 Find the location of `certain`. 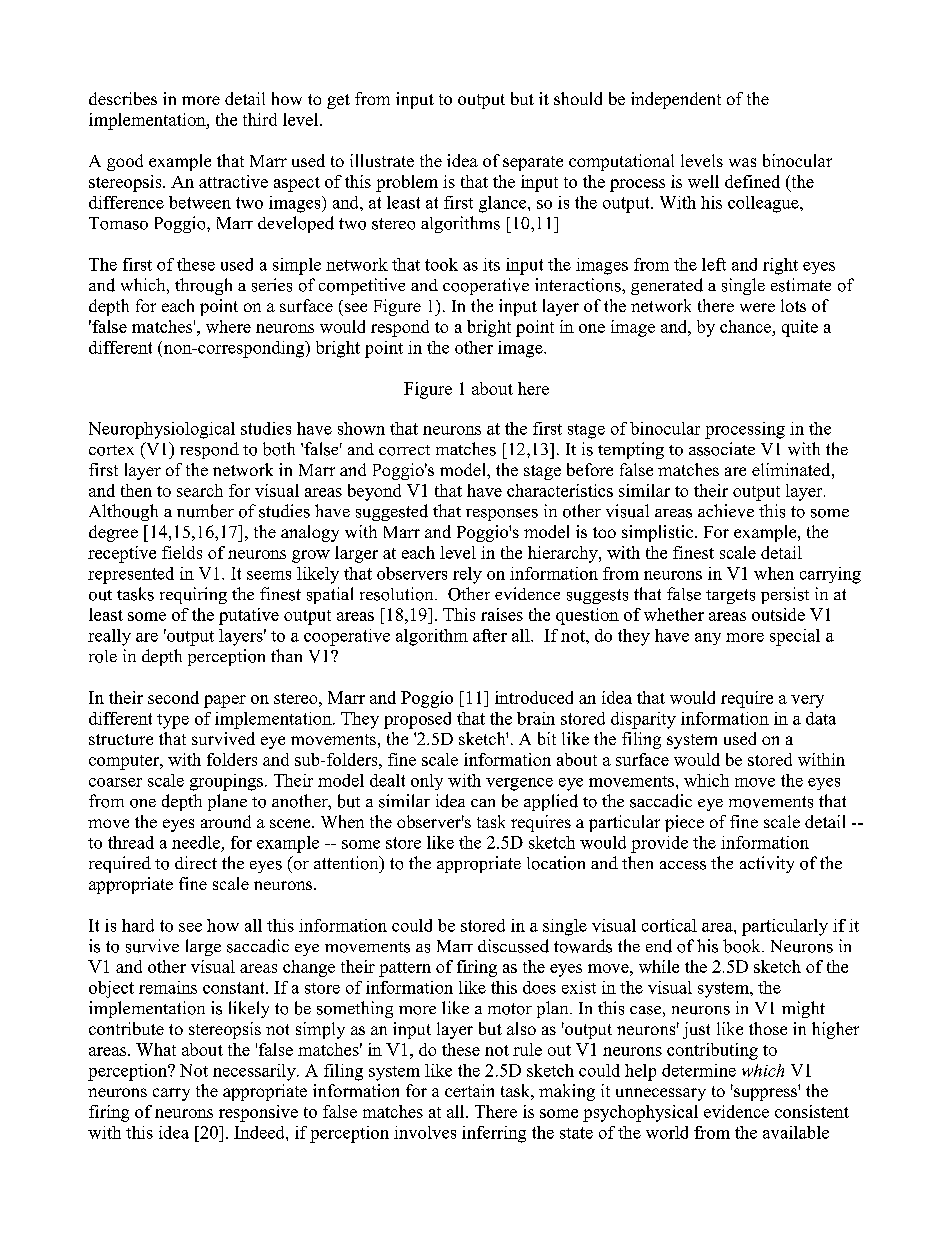

certain is located at coordinates (469, 1090).
